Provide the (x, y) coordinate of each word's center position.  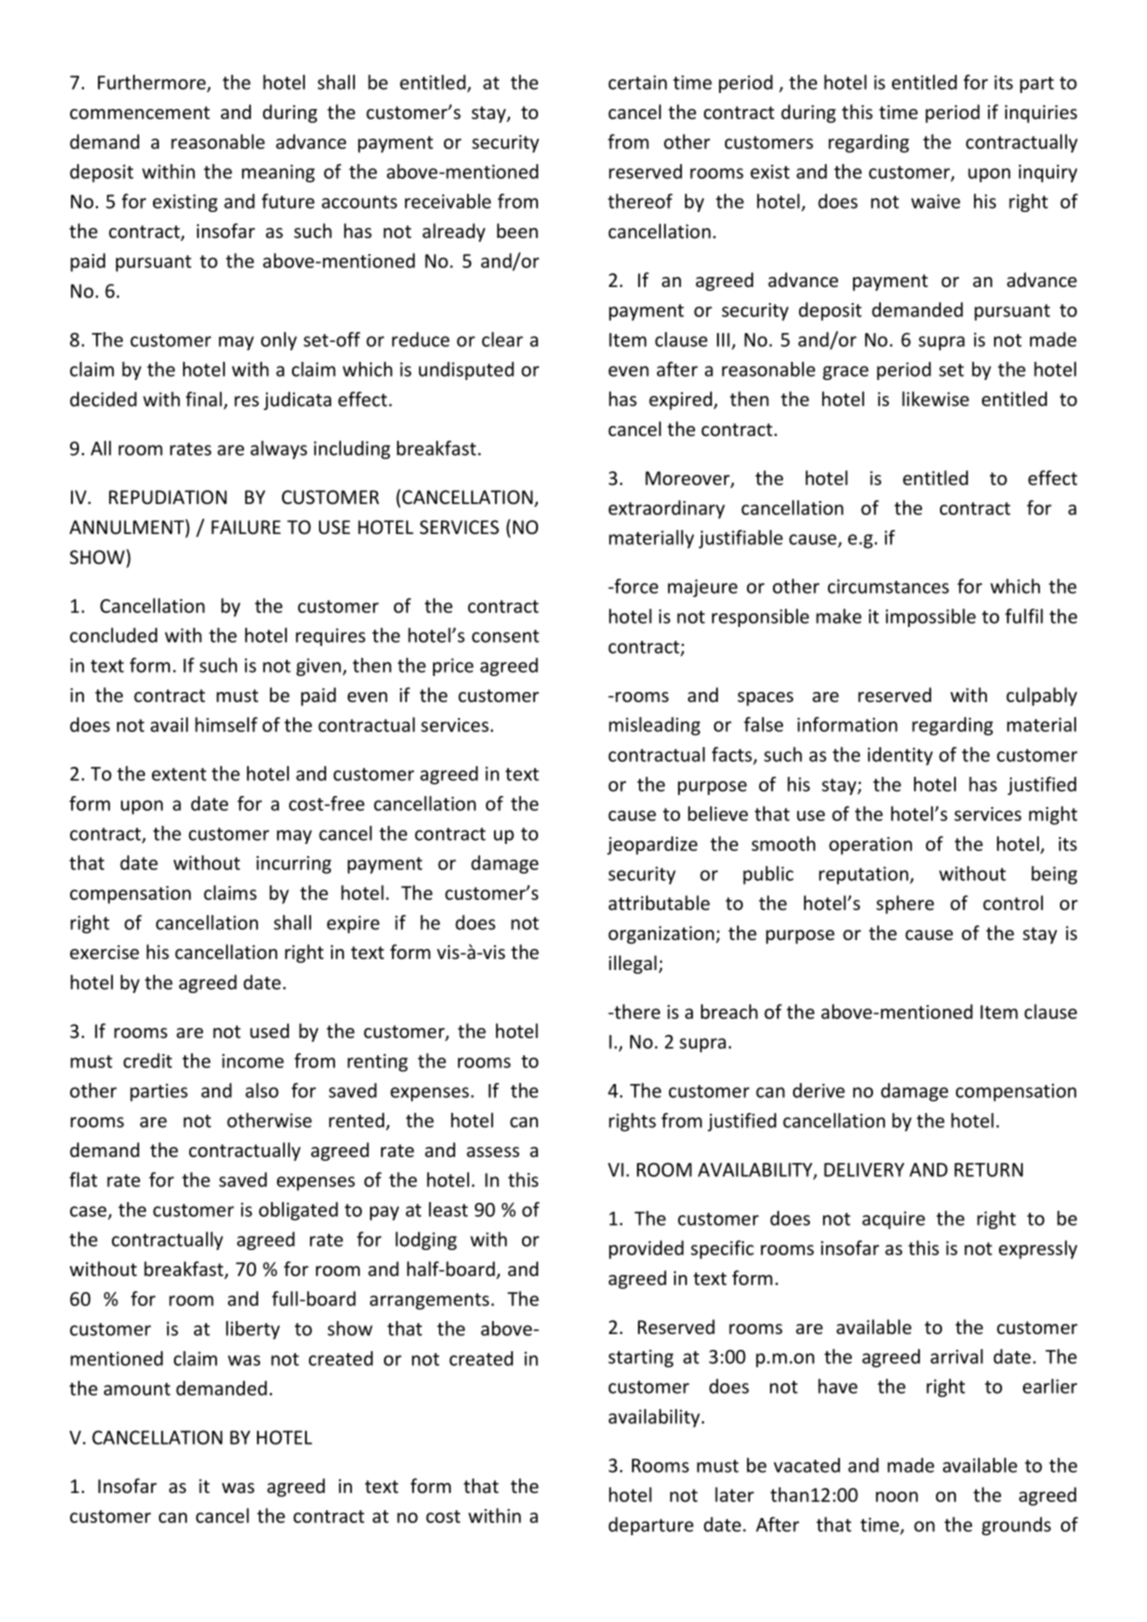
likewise (935, 398)
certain (637, 82)
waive (935, 201)
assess (493, 1152)
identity (900, 756)
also (262, 1090)
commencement (140, 112)
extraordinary (666, 509)
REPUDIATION (168, 497)
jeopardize (652, 845)
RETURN (988, 1170)
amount (137, 1389)
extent (179, 774)
